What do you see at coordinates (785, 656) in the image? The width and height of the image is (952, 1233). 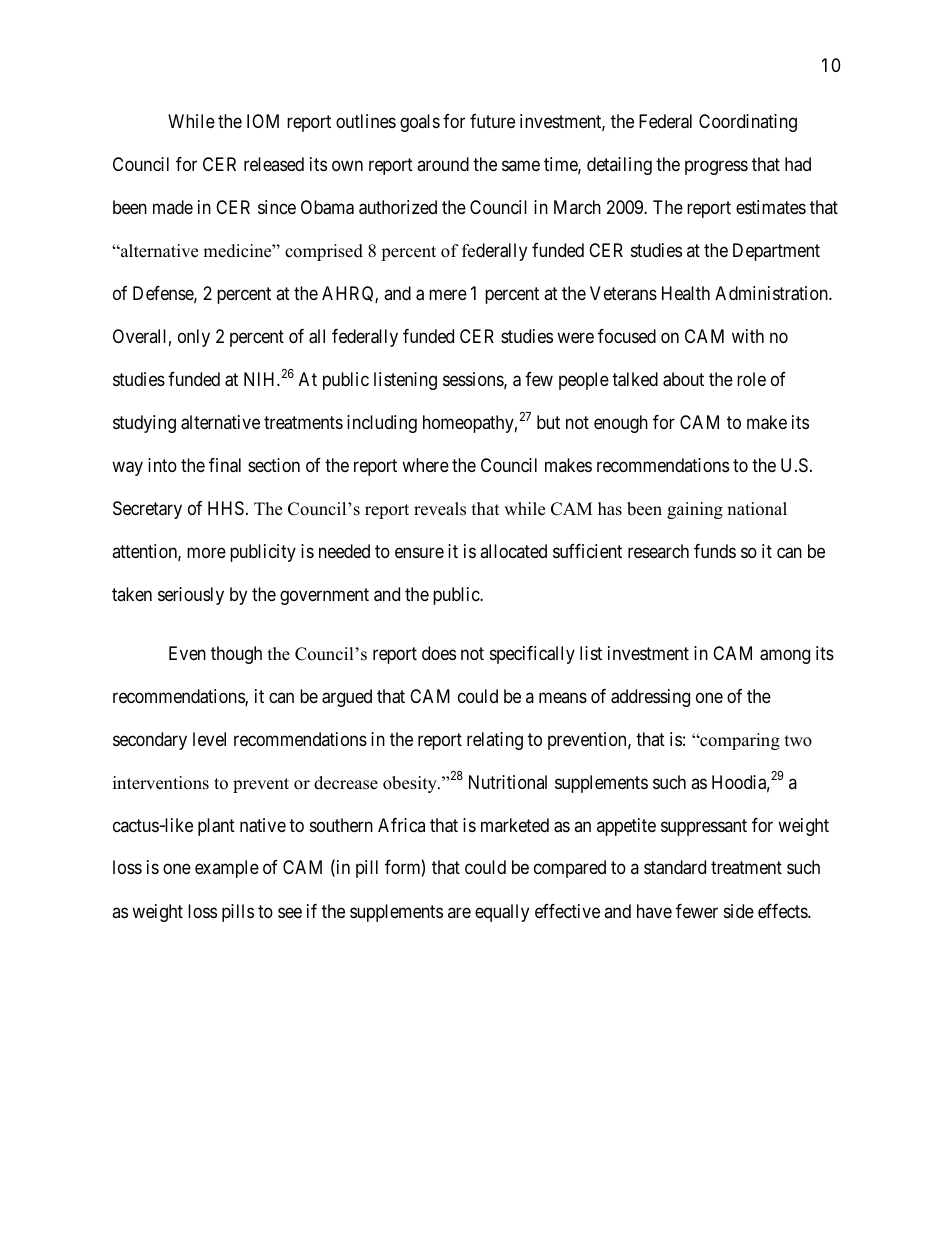 I see `among` at bounding box center [785, 656].
